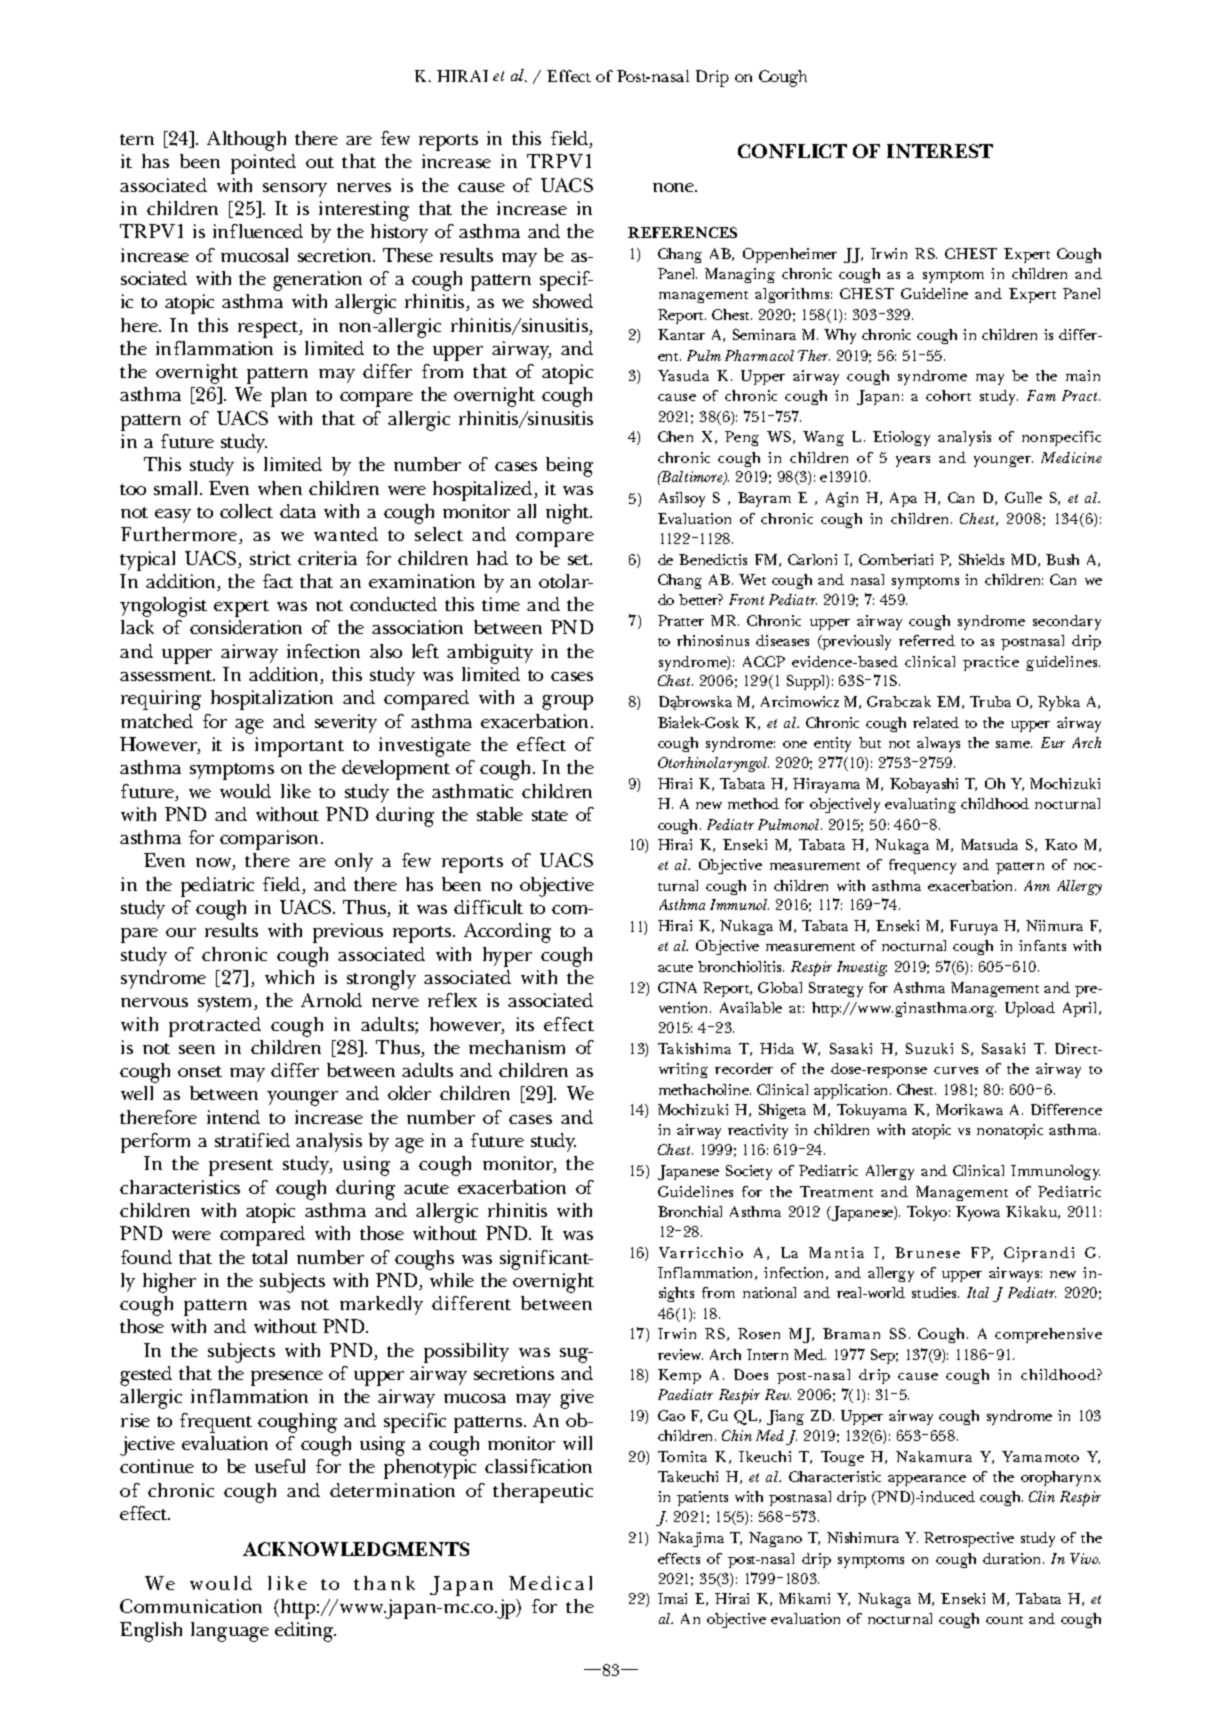 This screenshot has width=1223, height=1730. Describe the element at coordinates (938, 744) in the screenshot. I see `always` at that location.
